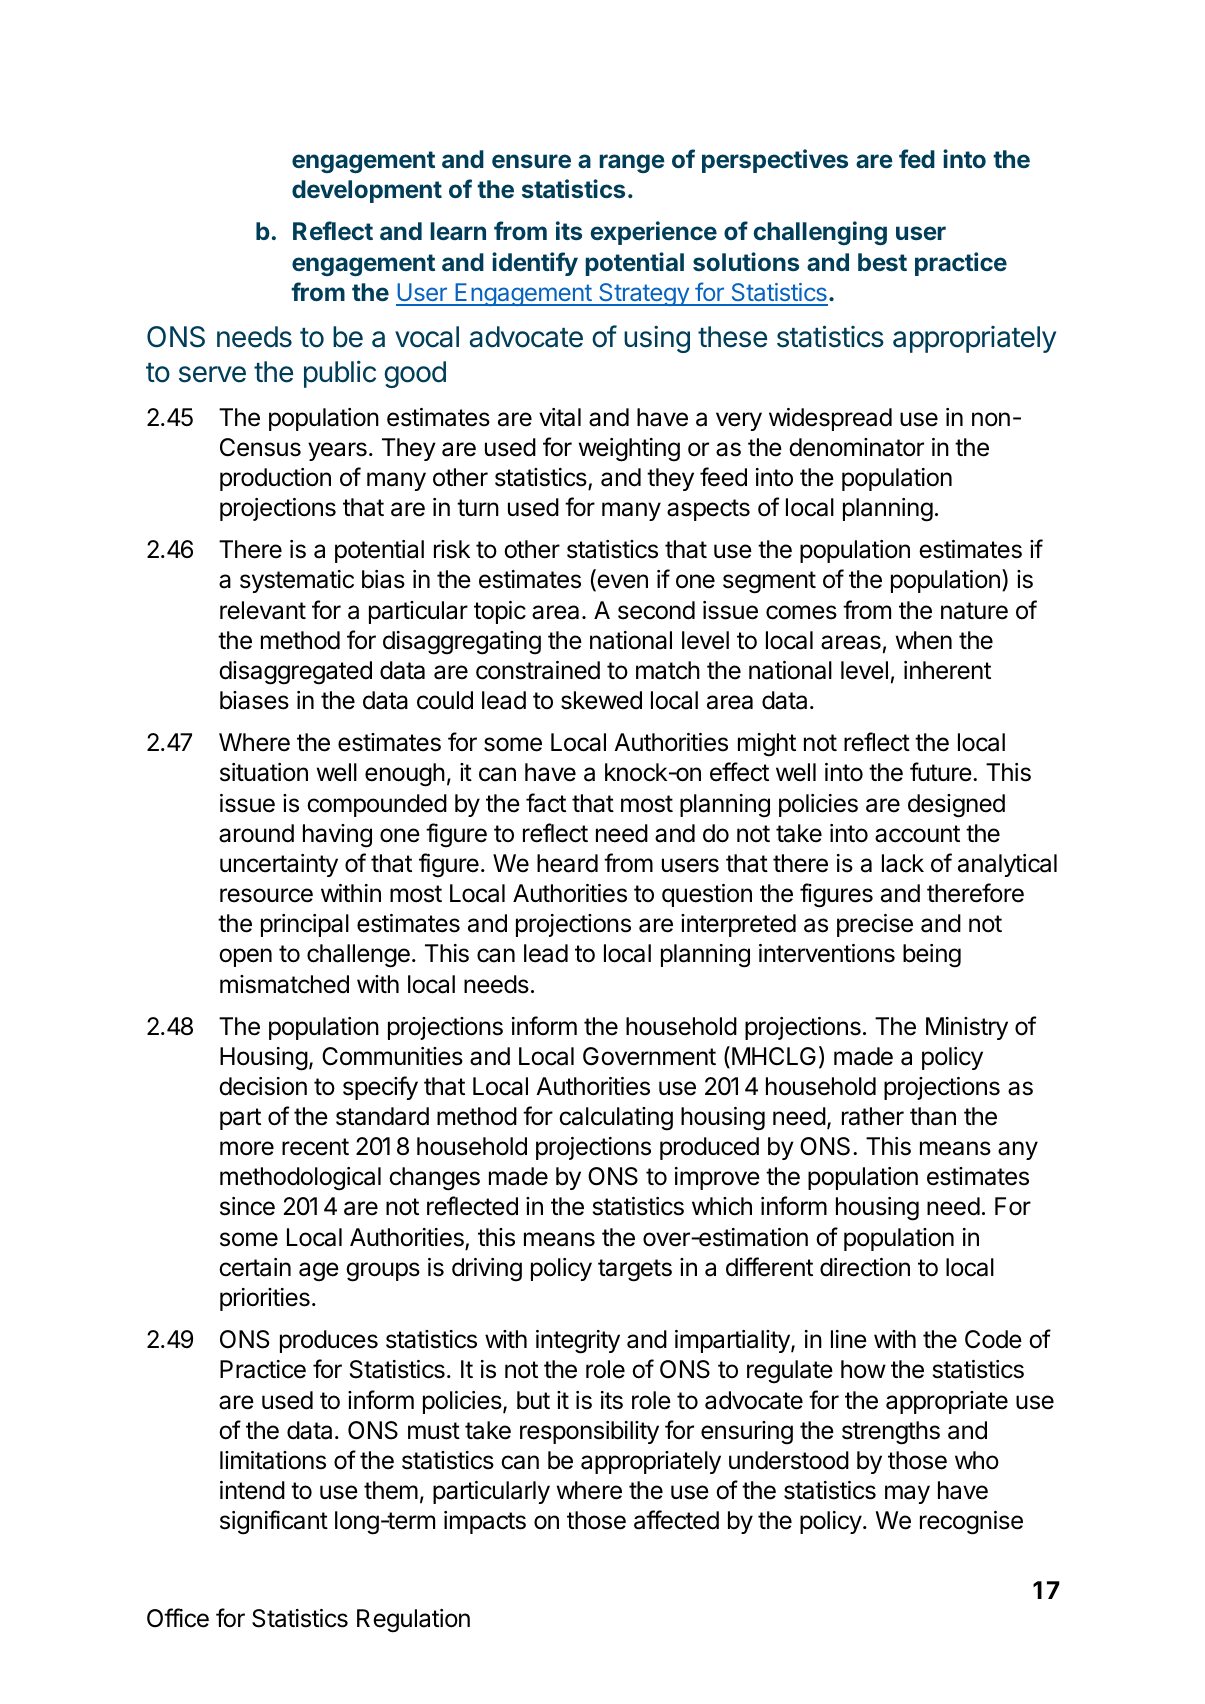  What do you see at coordinates (676, 1520) in the page?
I see `affected` at bounding box center [676, 1520].
